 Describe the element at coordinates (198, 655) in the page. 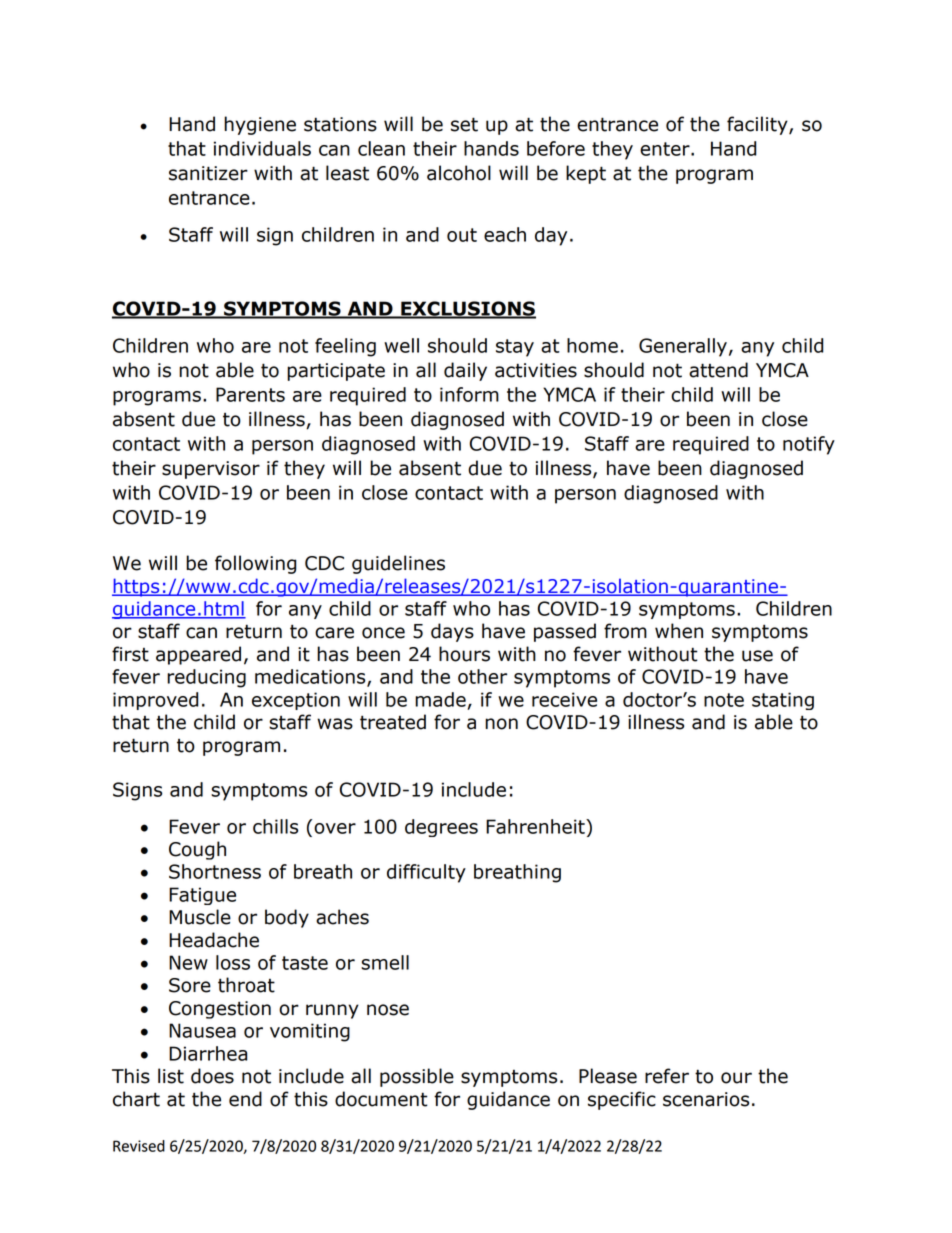

I see `appeared` at that location.
